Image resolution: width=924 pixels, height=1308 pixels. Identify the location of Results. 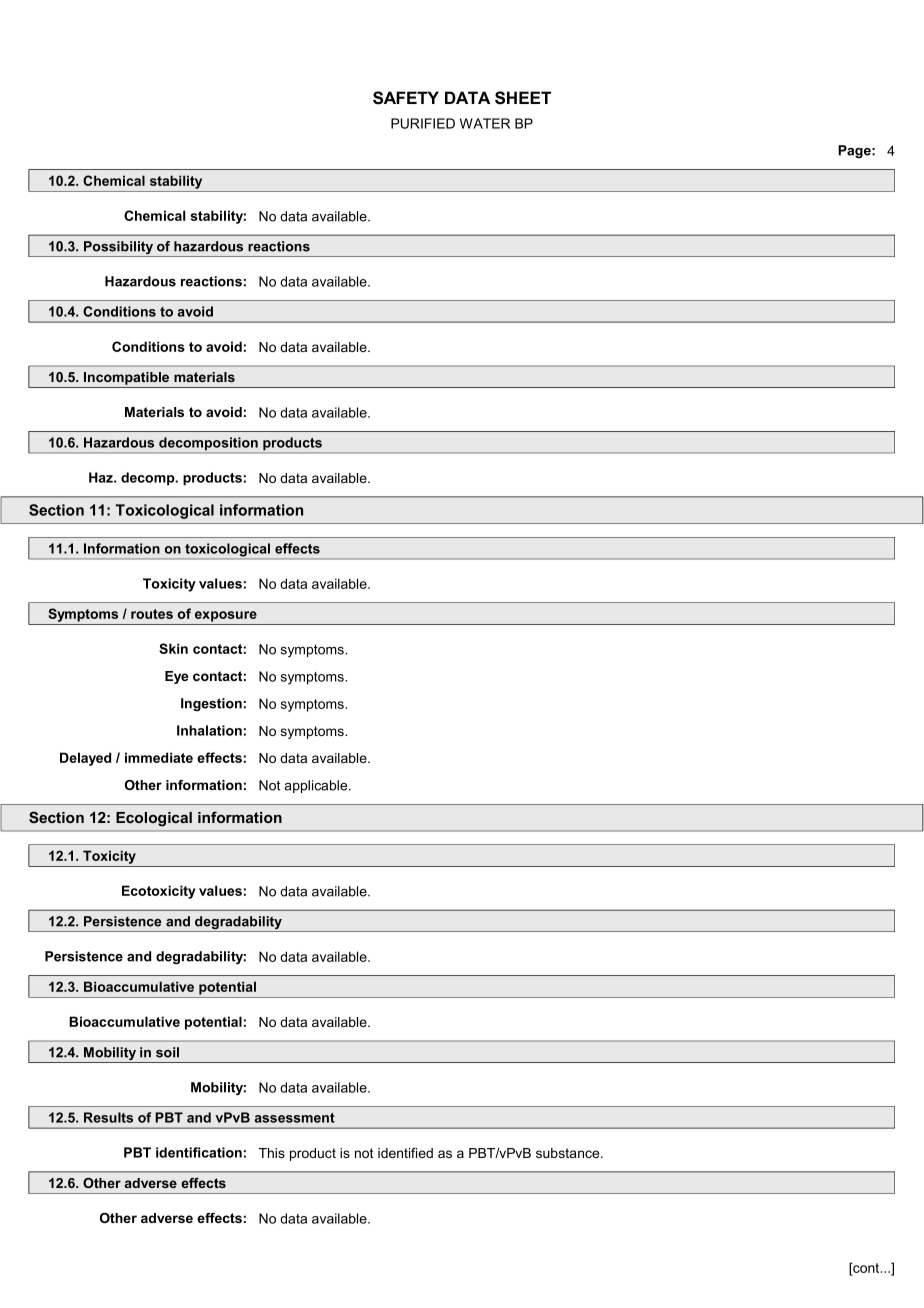
(108, 1117).
